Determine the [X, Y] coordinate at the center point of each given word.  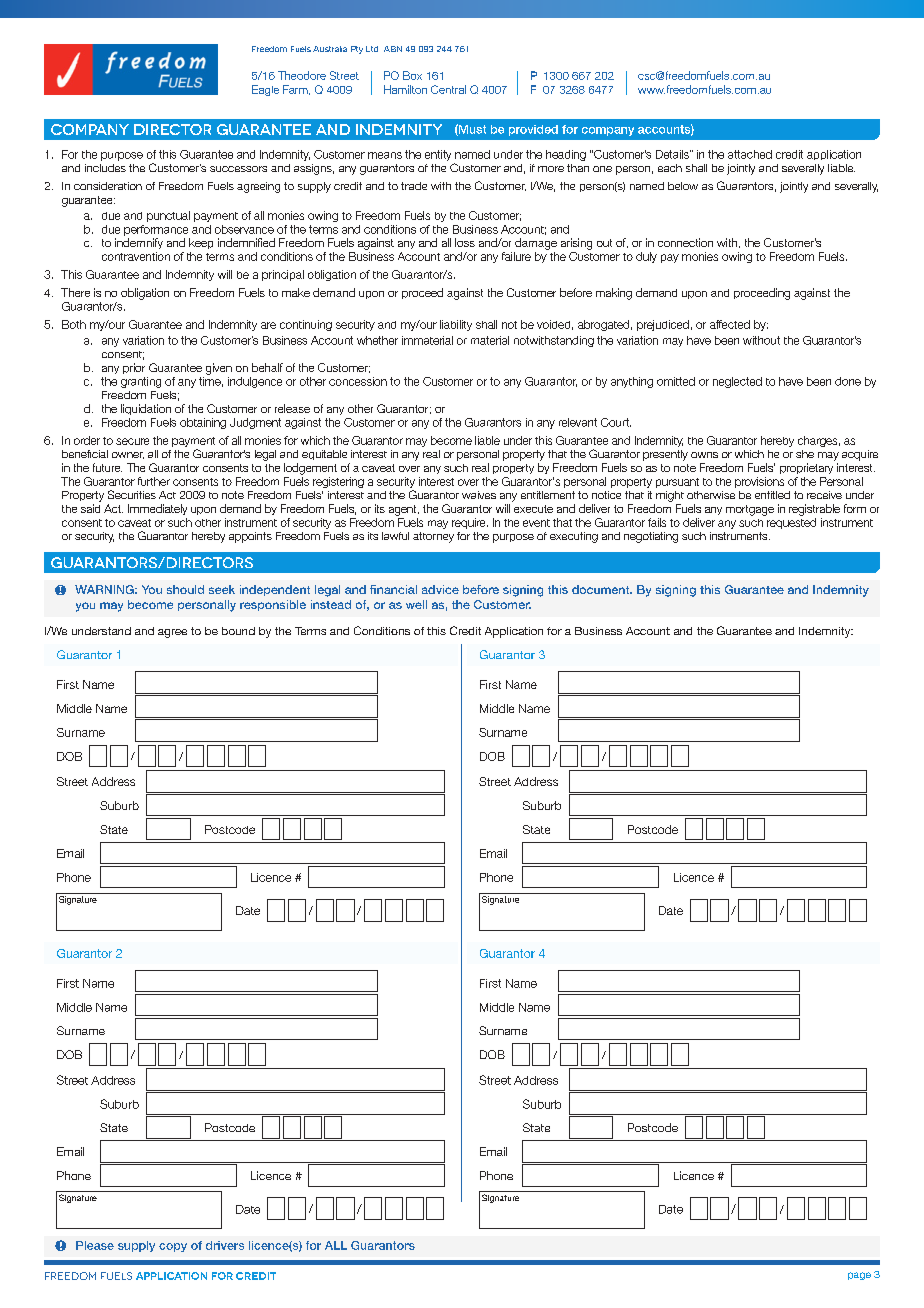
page [859, 1276]
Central [448, 89]
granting [141, 382]
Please [95, 1245]
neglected [737, 382]
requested [791, 523]
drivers [225, 1245]
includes [105, 168]
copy [173, 1247]
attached [750, 154]
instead [331, 604]
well [416, 604]
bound [238, 631]
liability [456, 325]
